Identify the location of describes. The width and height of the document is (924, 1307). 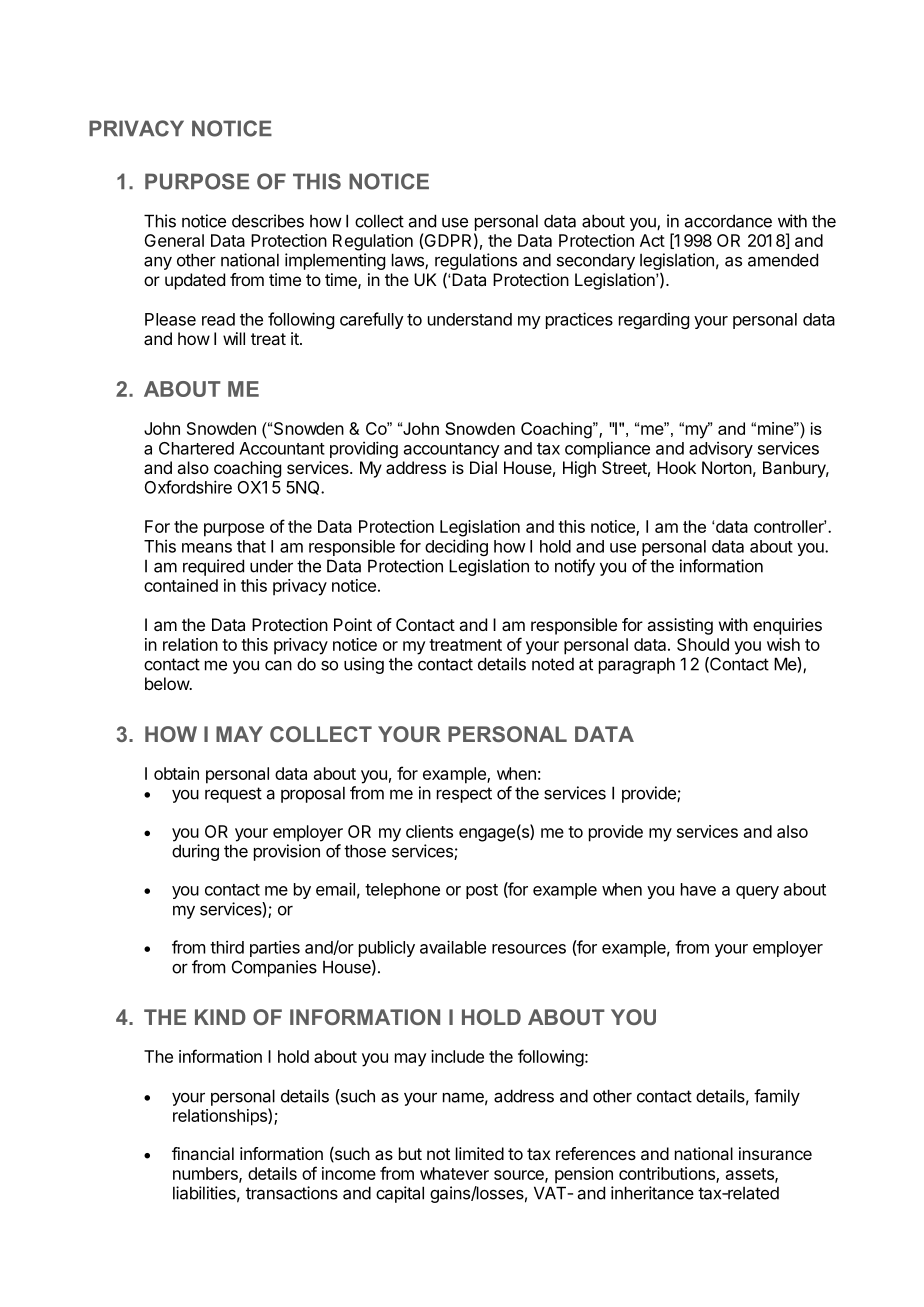
(268, 221).
